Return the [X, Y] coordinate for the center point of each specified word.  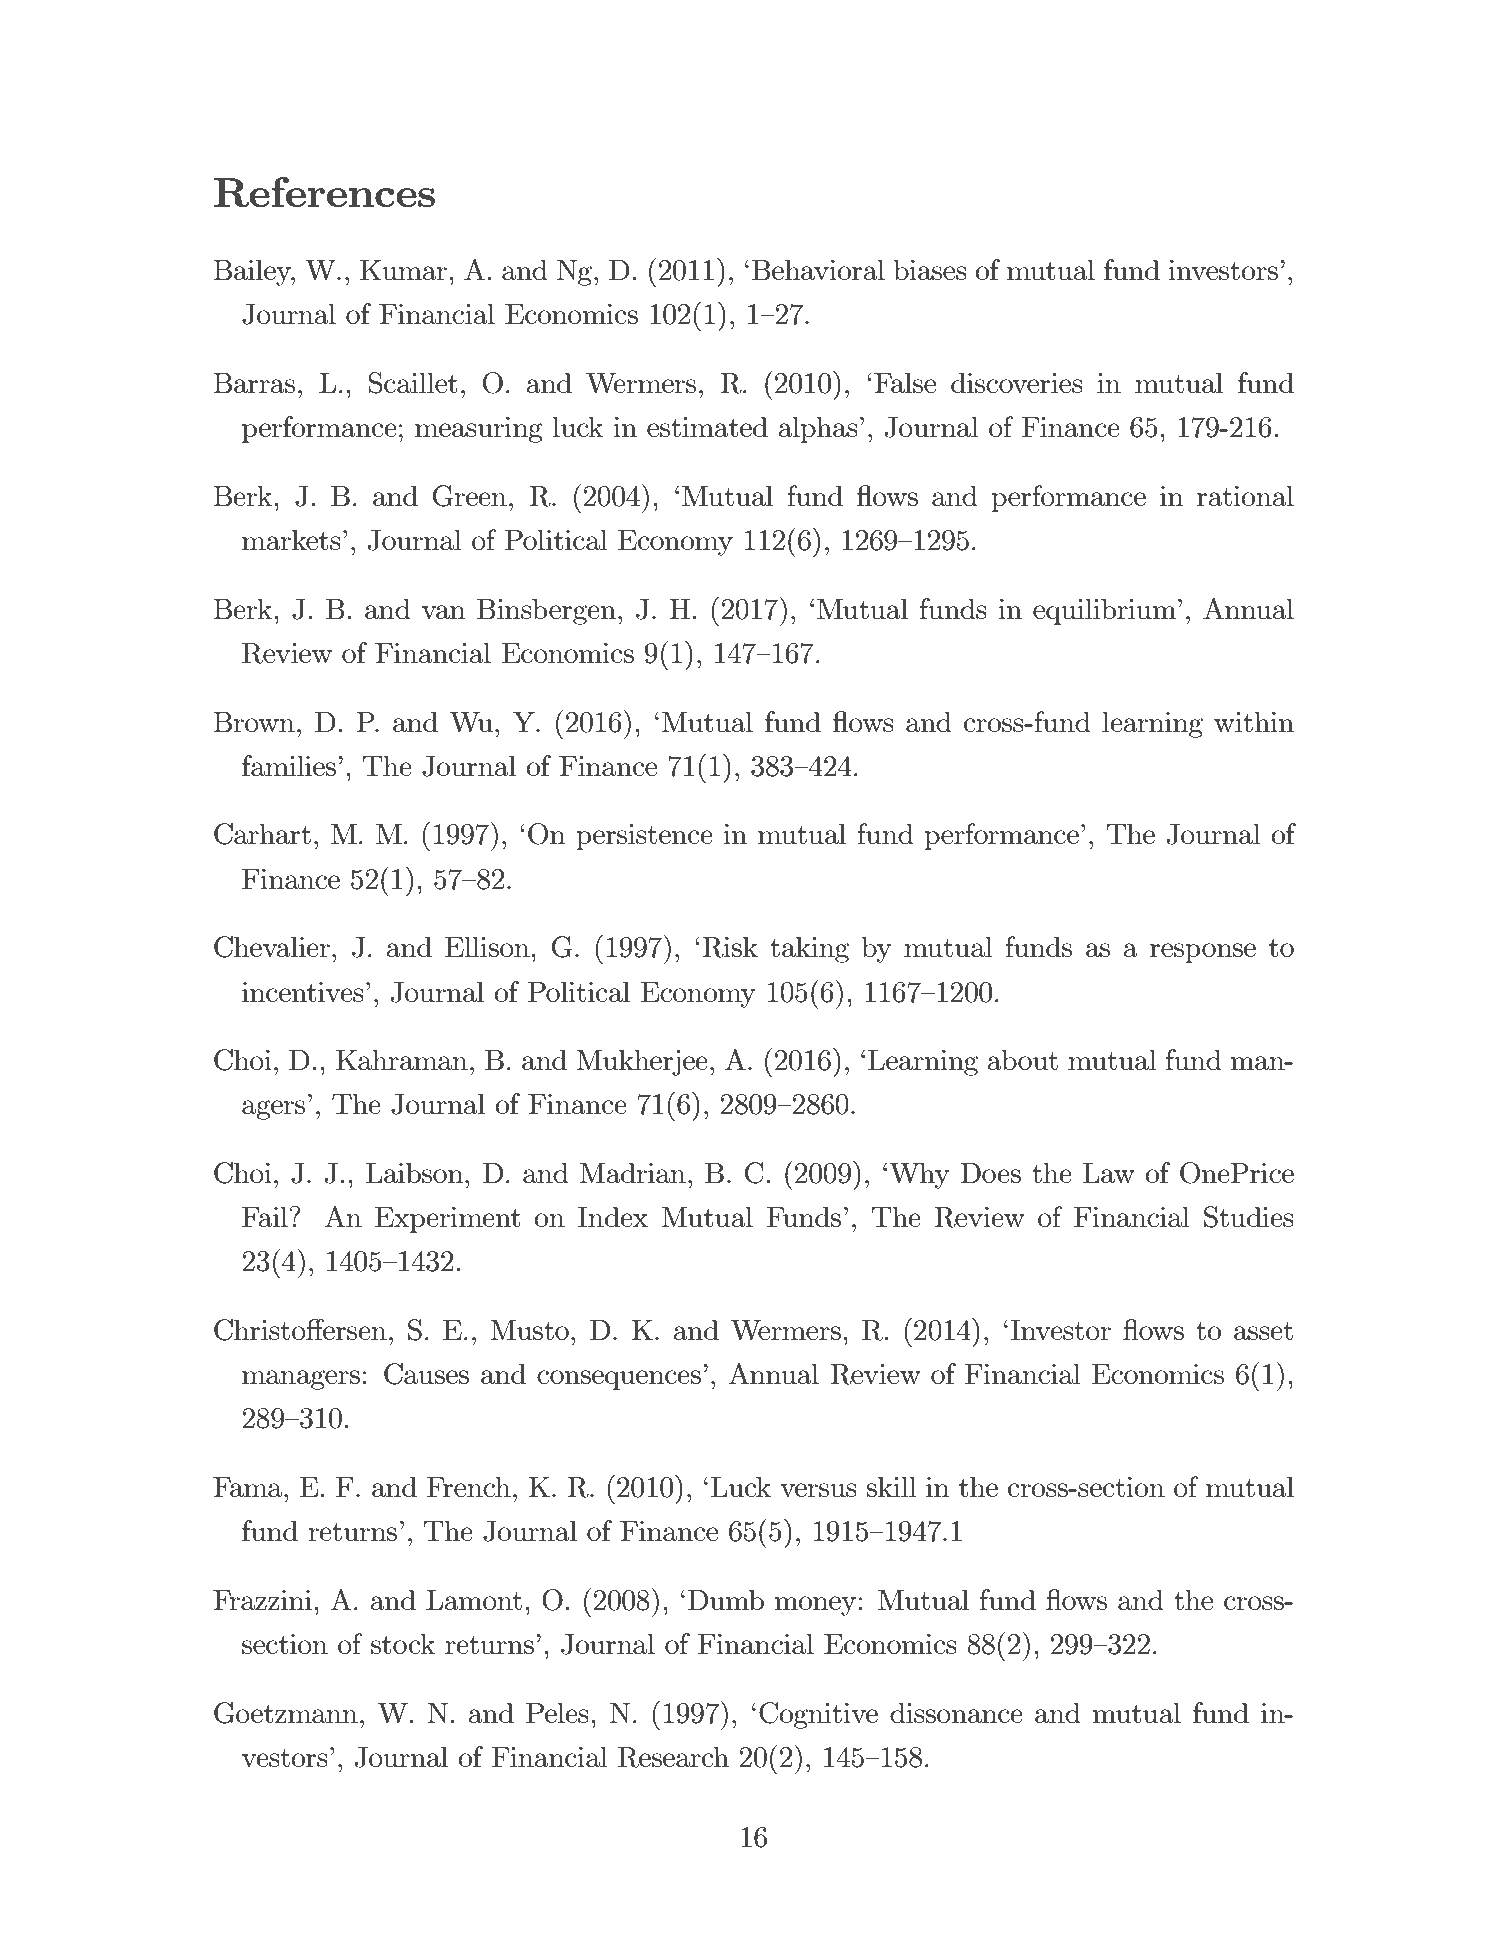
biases [930, 270]
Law [1109, 1173]
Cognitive [818, 1715]
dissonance [956, 1713]
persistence [644, 837]
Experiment [448, 1220]
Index [613, 1217]
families [289, 765]
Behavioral [818, 270]
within [1254, 722]
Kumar [405, 270]
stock [403, 1644]
